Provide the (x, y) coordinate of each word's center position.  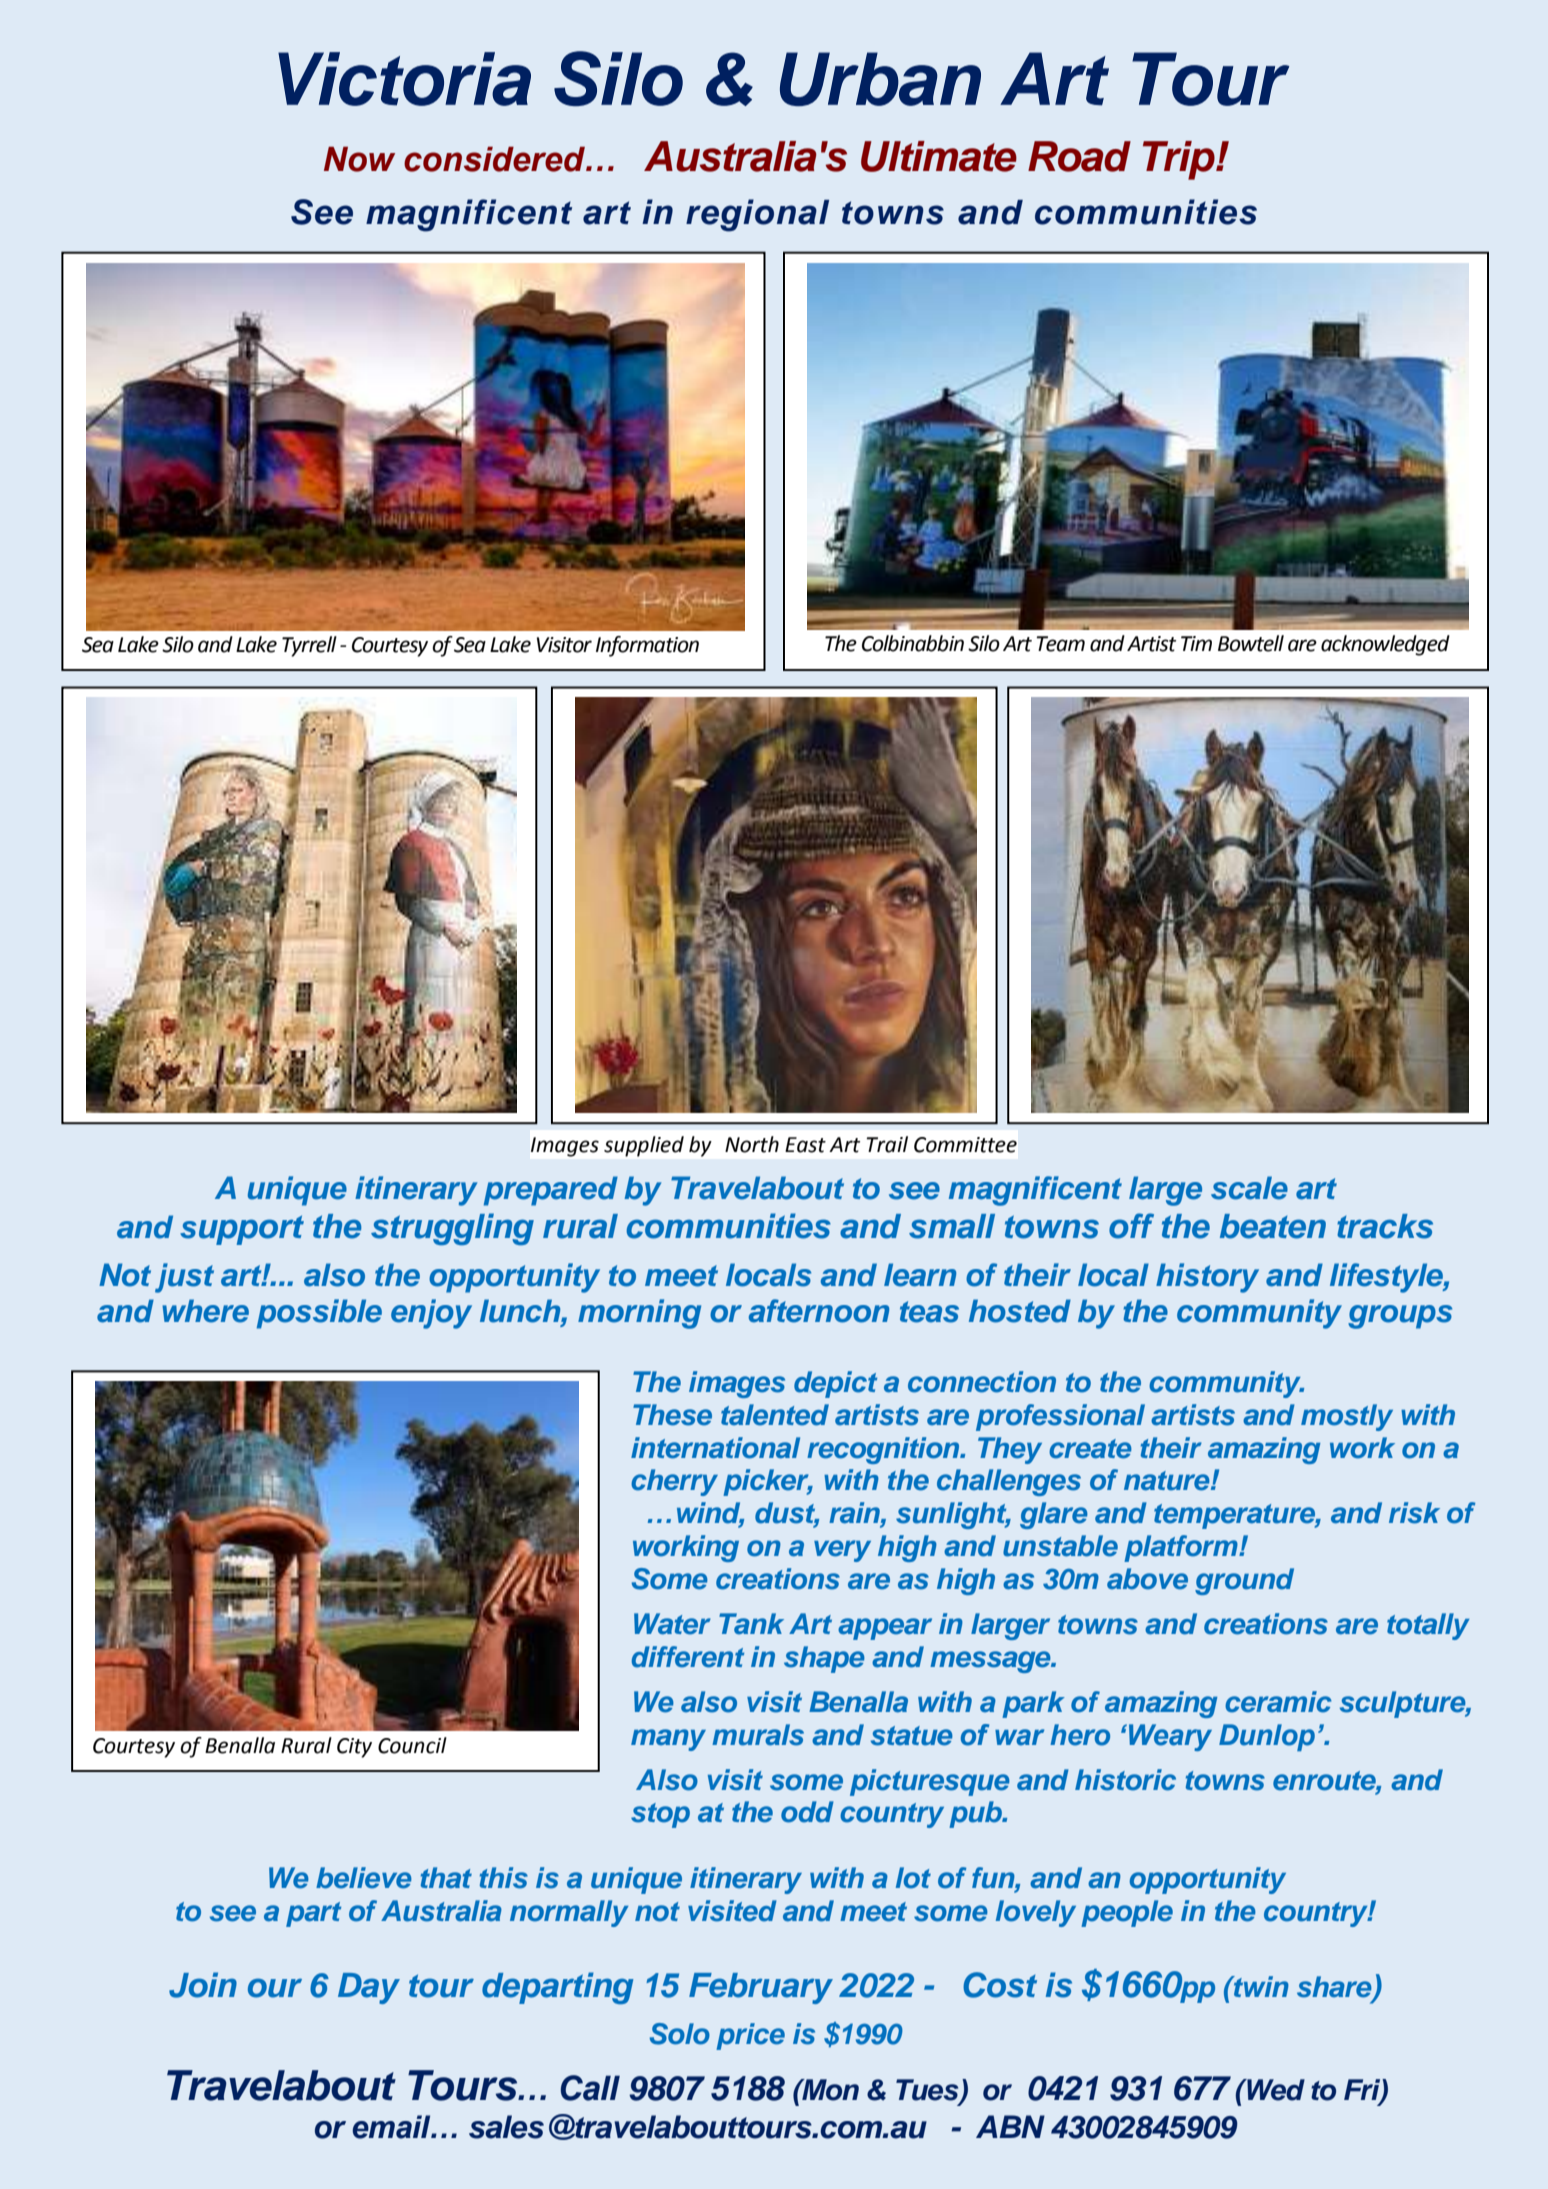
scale (1249, 1188)
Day (369, 1988)
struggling (452, 1229)
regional (757, 215)
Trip (1180, 160)
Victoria (404, 79)
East (805, 1145)
